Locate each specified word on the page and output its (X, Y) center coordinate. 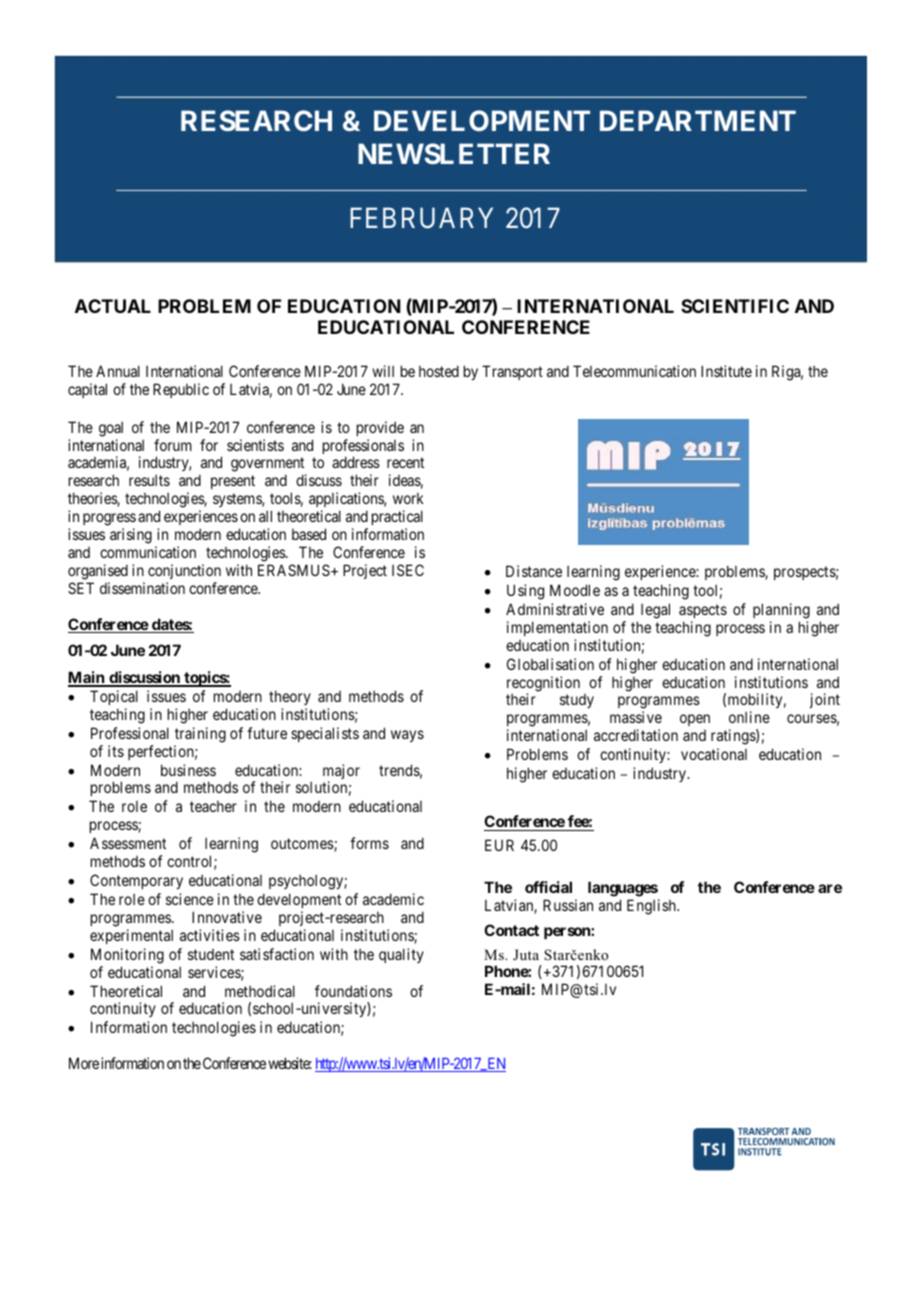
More (84, 1063)
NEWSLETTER (454, 153)
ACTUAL (113, 306)
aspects (703, 611)
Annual (118, 371)
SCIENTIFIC (735, 306)
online (749, 717)
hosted (439, 371)
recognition (543, 685)
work (408, 498)
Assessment (128, 843)
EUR (499, 845)
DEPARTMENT (698, 120)
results (149, 480)
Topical (114, 697)
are (830, 888)
